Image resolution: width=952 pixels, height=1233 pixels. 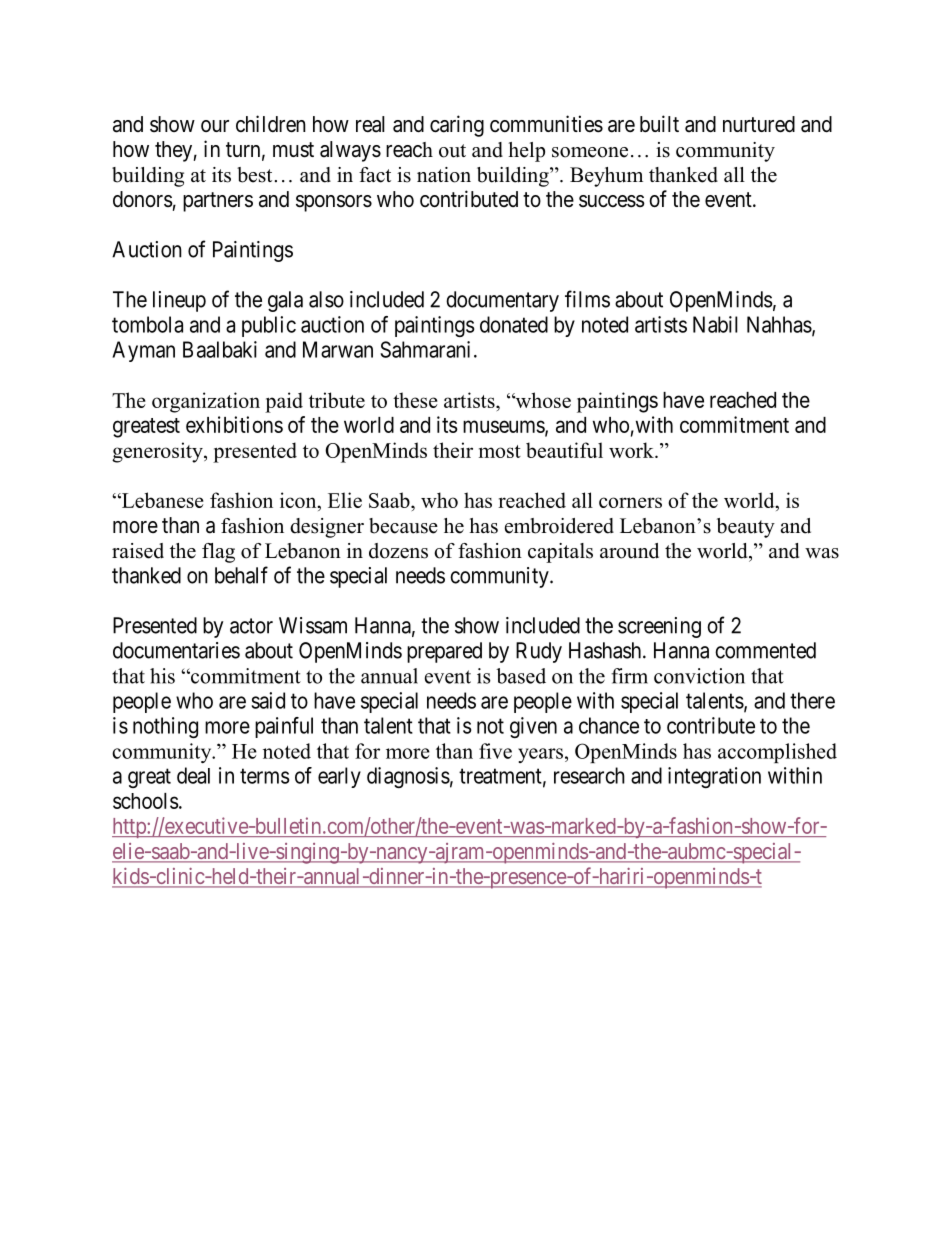 What do you see at coordinates (715, 324) in the image?
I see `Nabil` at bounding box center [715, 324].
